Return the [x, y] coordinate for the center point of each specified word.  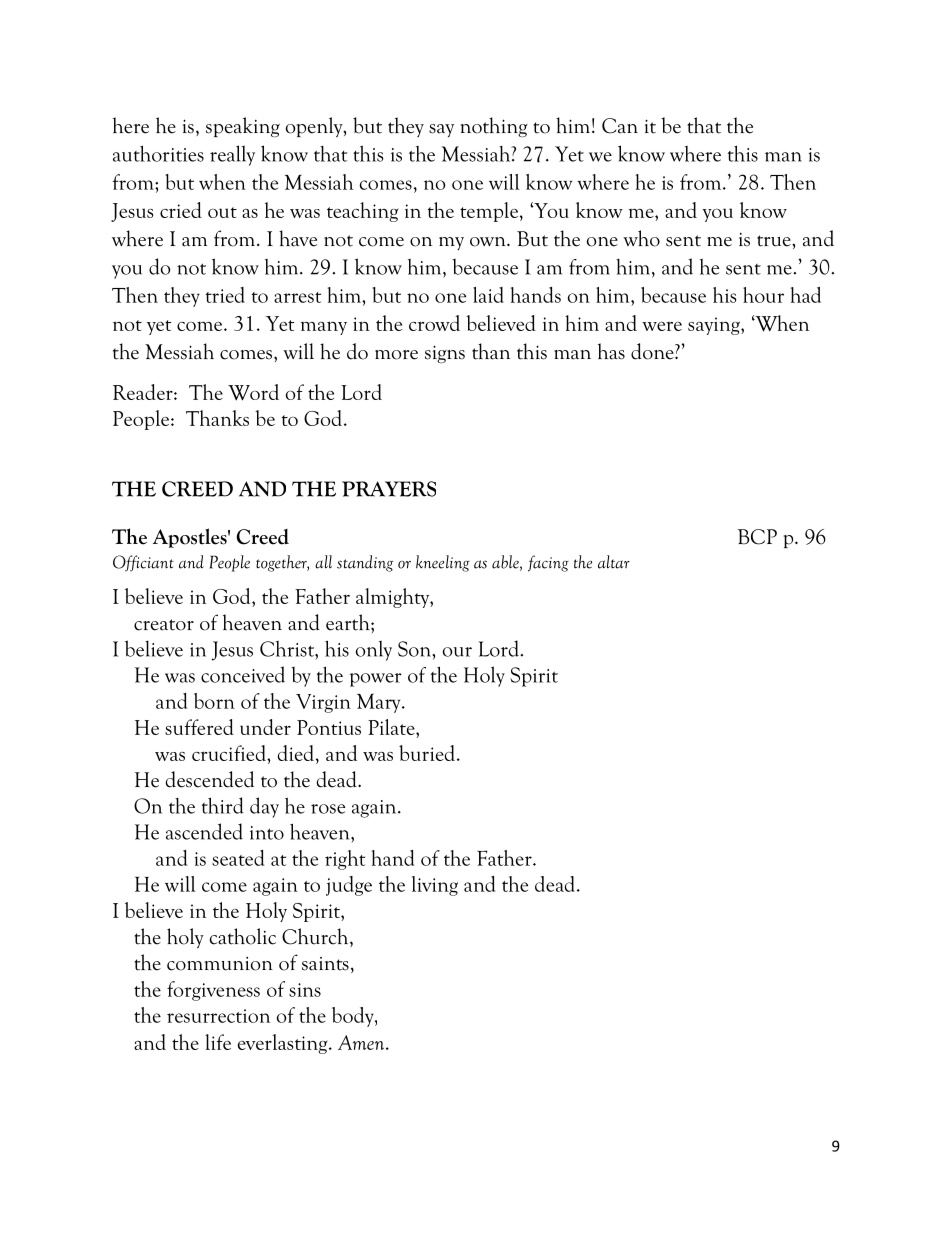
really [232, 155]
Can [620, 126]
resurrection [218, 1016]
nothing [494, 127]
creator [164, 625]
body [354, 1017]
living [435, 886]
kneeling [443, 563]
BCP [757, 537]
